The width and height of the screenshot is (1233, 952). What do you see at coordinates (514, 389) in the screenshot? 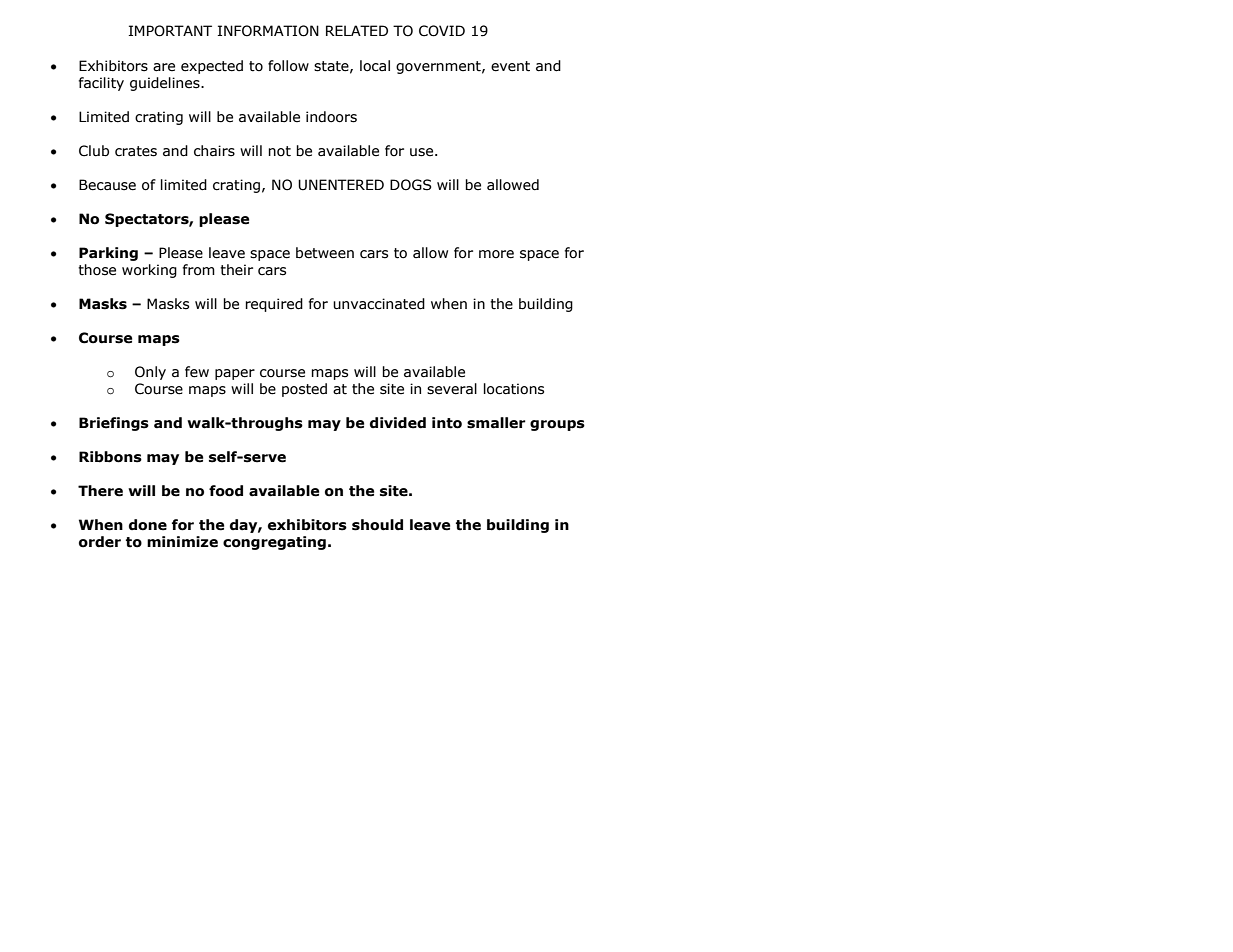
I see `locations` at bounding box center [514, 389].
